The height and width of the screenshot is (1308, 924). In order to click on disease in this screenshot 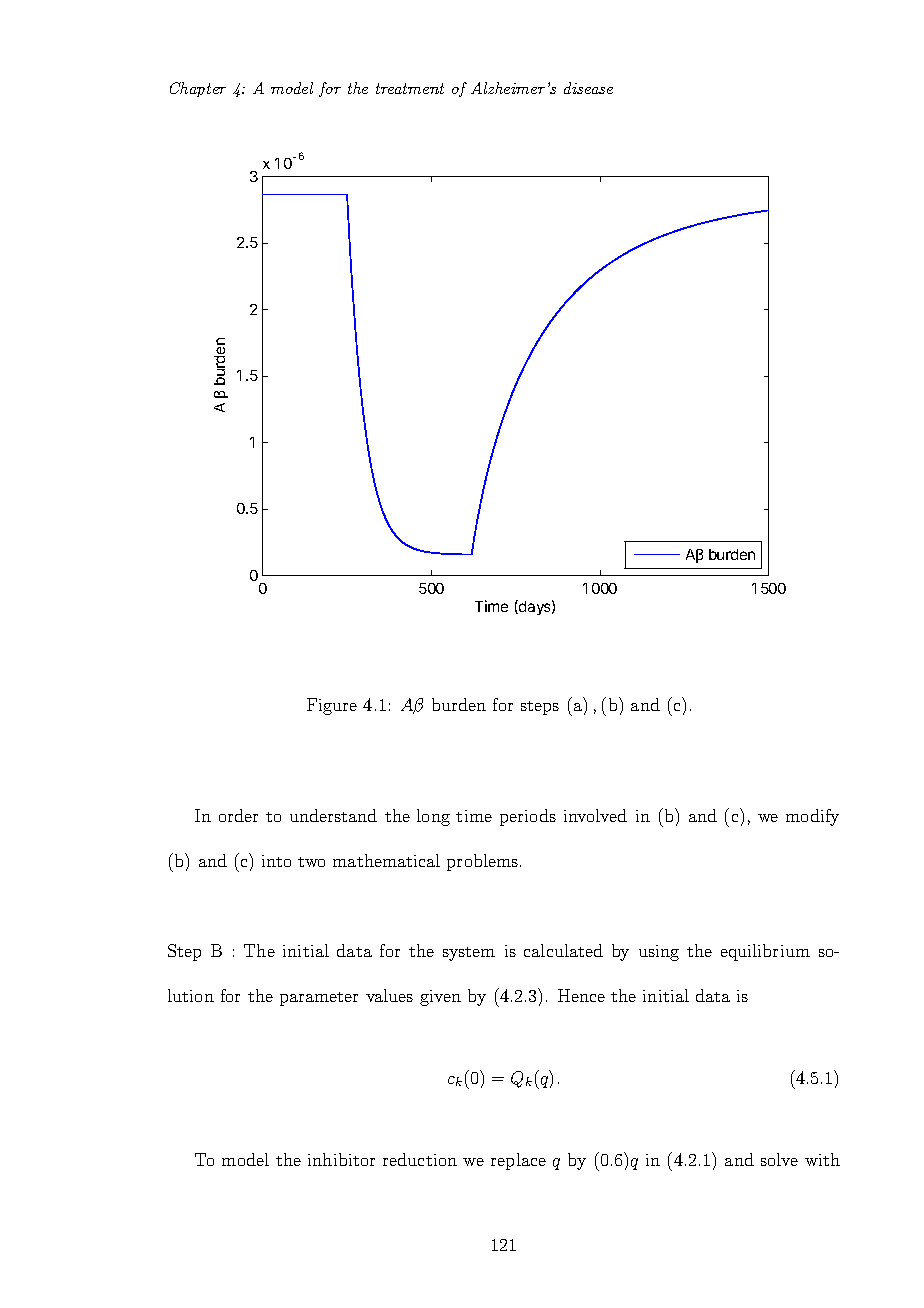, I will do `click(588, 88)`.
